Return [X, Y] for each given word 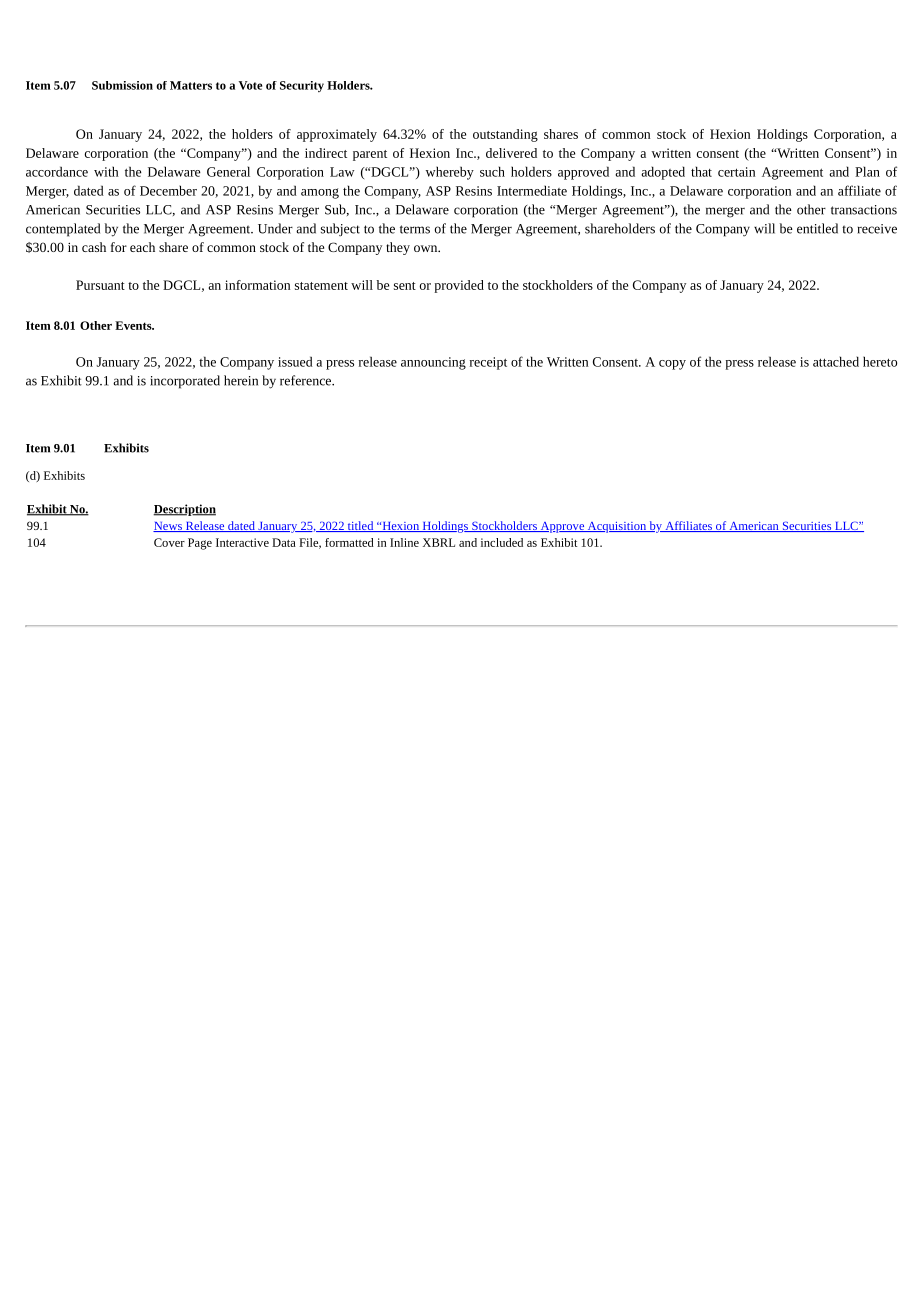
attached [836, 361]
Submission [122, 85]
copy [672, 365]
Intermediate [532, 190]
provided [459, 286]
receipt [488, 363]
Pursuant [100, 285]
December [168, 190]
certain [736, 172]
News [168, 527]
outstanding [505, 135]
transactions [864, 210]
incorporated [185, 382]
